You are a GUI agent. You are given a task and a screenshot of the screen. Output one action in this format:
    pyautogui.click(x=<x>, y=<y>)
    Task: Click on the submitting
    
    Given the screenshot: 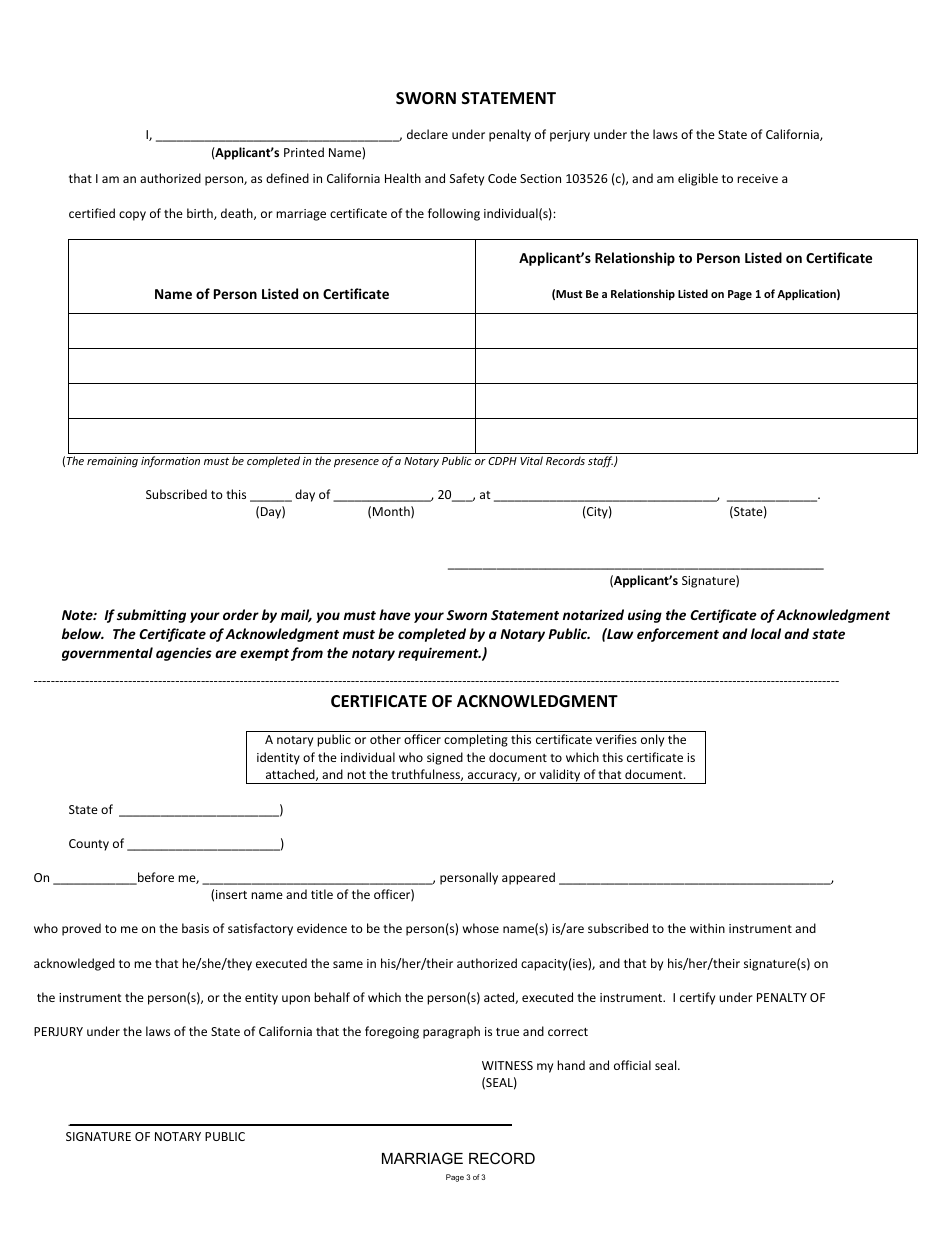 What is the action you would take?
    pyautogui.click(x=151, y=616)
